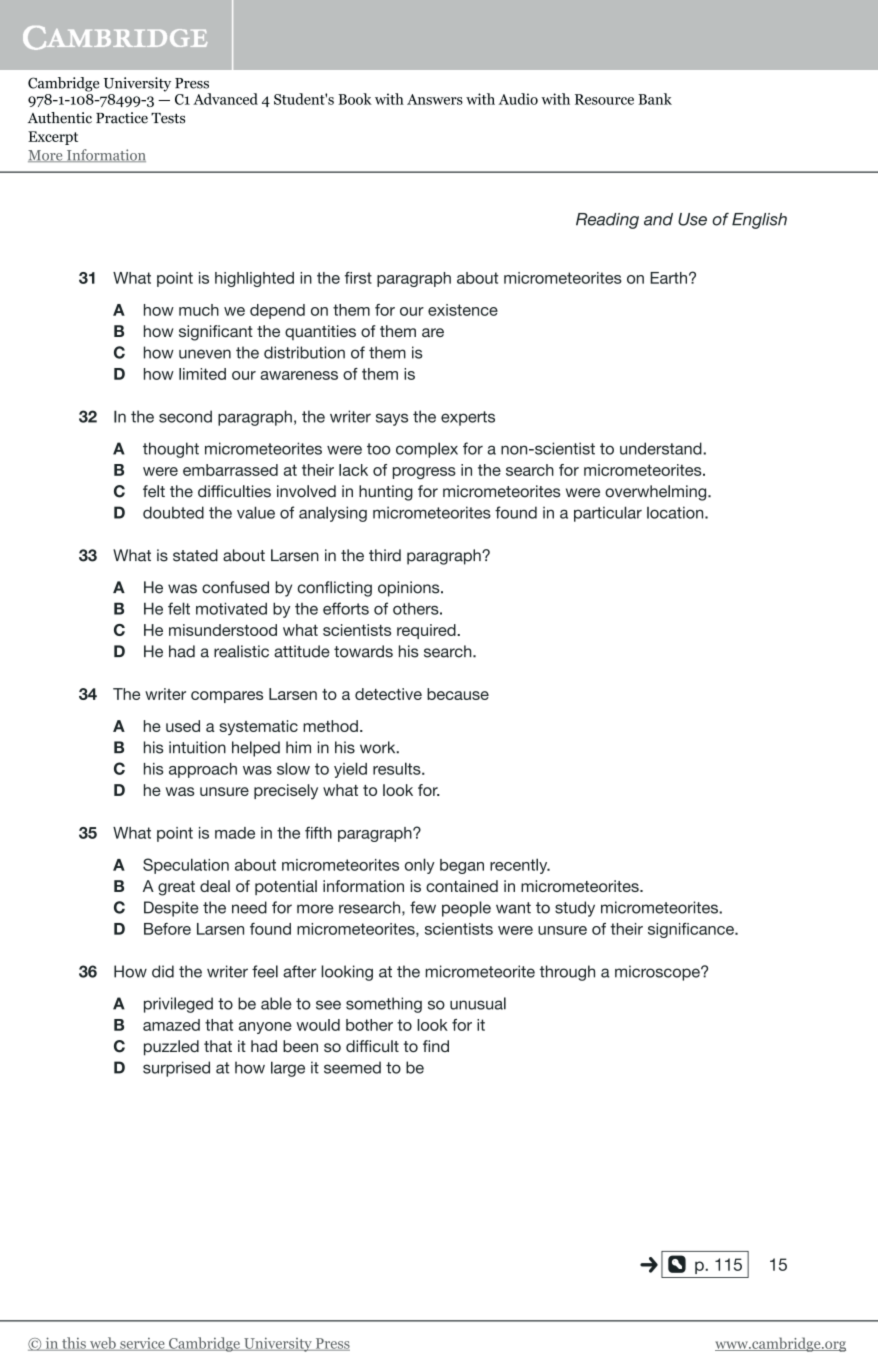  I want to click on Answers, so click(435, 99).
